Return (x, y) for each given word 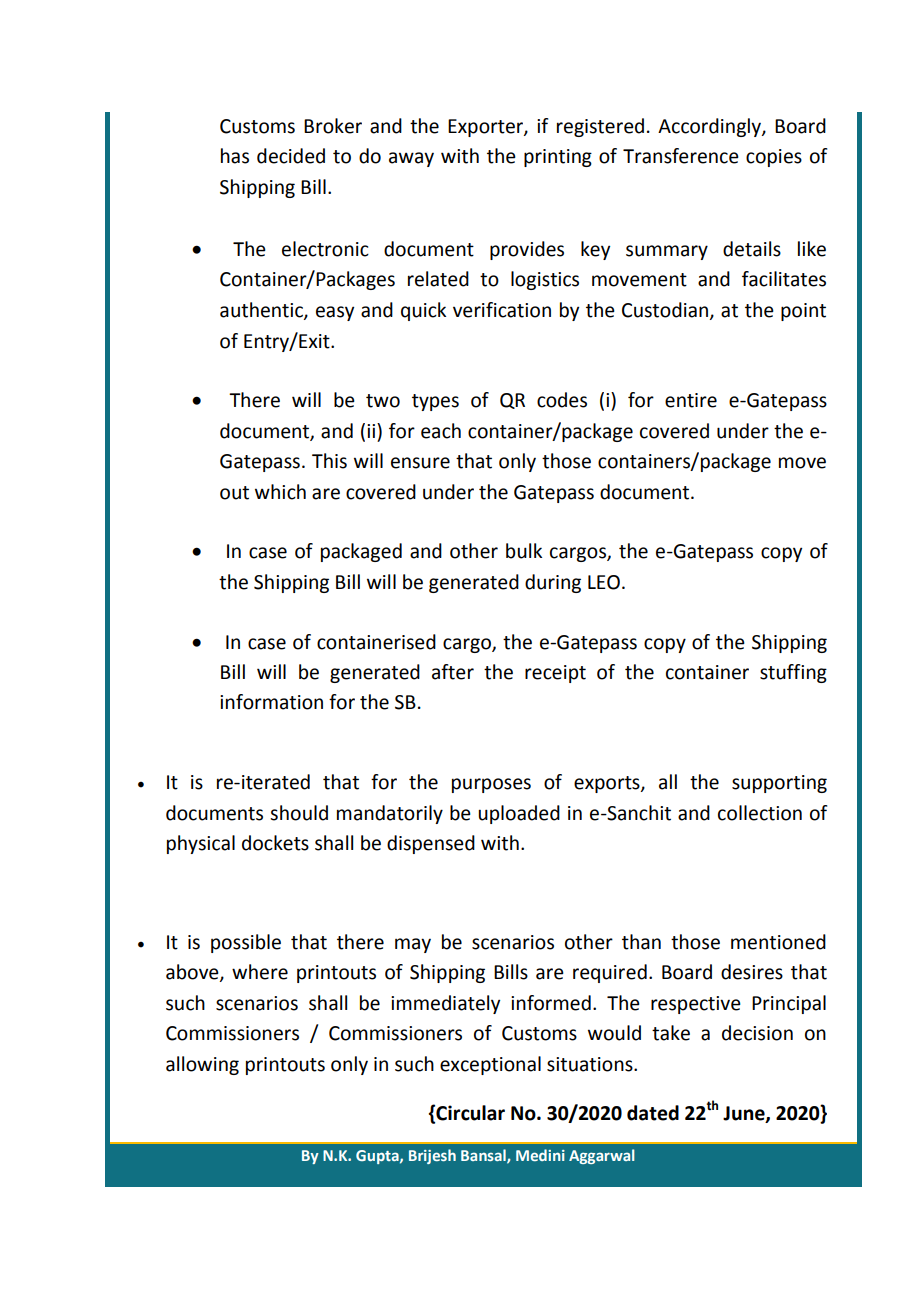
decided (291, 156)
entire (691, 400)
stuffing (793, 673)
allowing (202, 1065)
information (271, 702)
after (453, 672)
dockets (275, 843)
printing (558, 158)
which (280, 492)
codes (562, 400)
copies (774, 158)
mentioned (778, 942)
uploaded (519, 814)
